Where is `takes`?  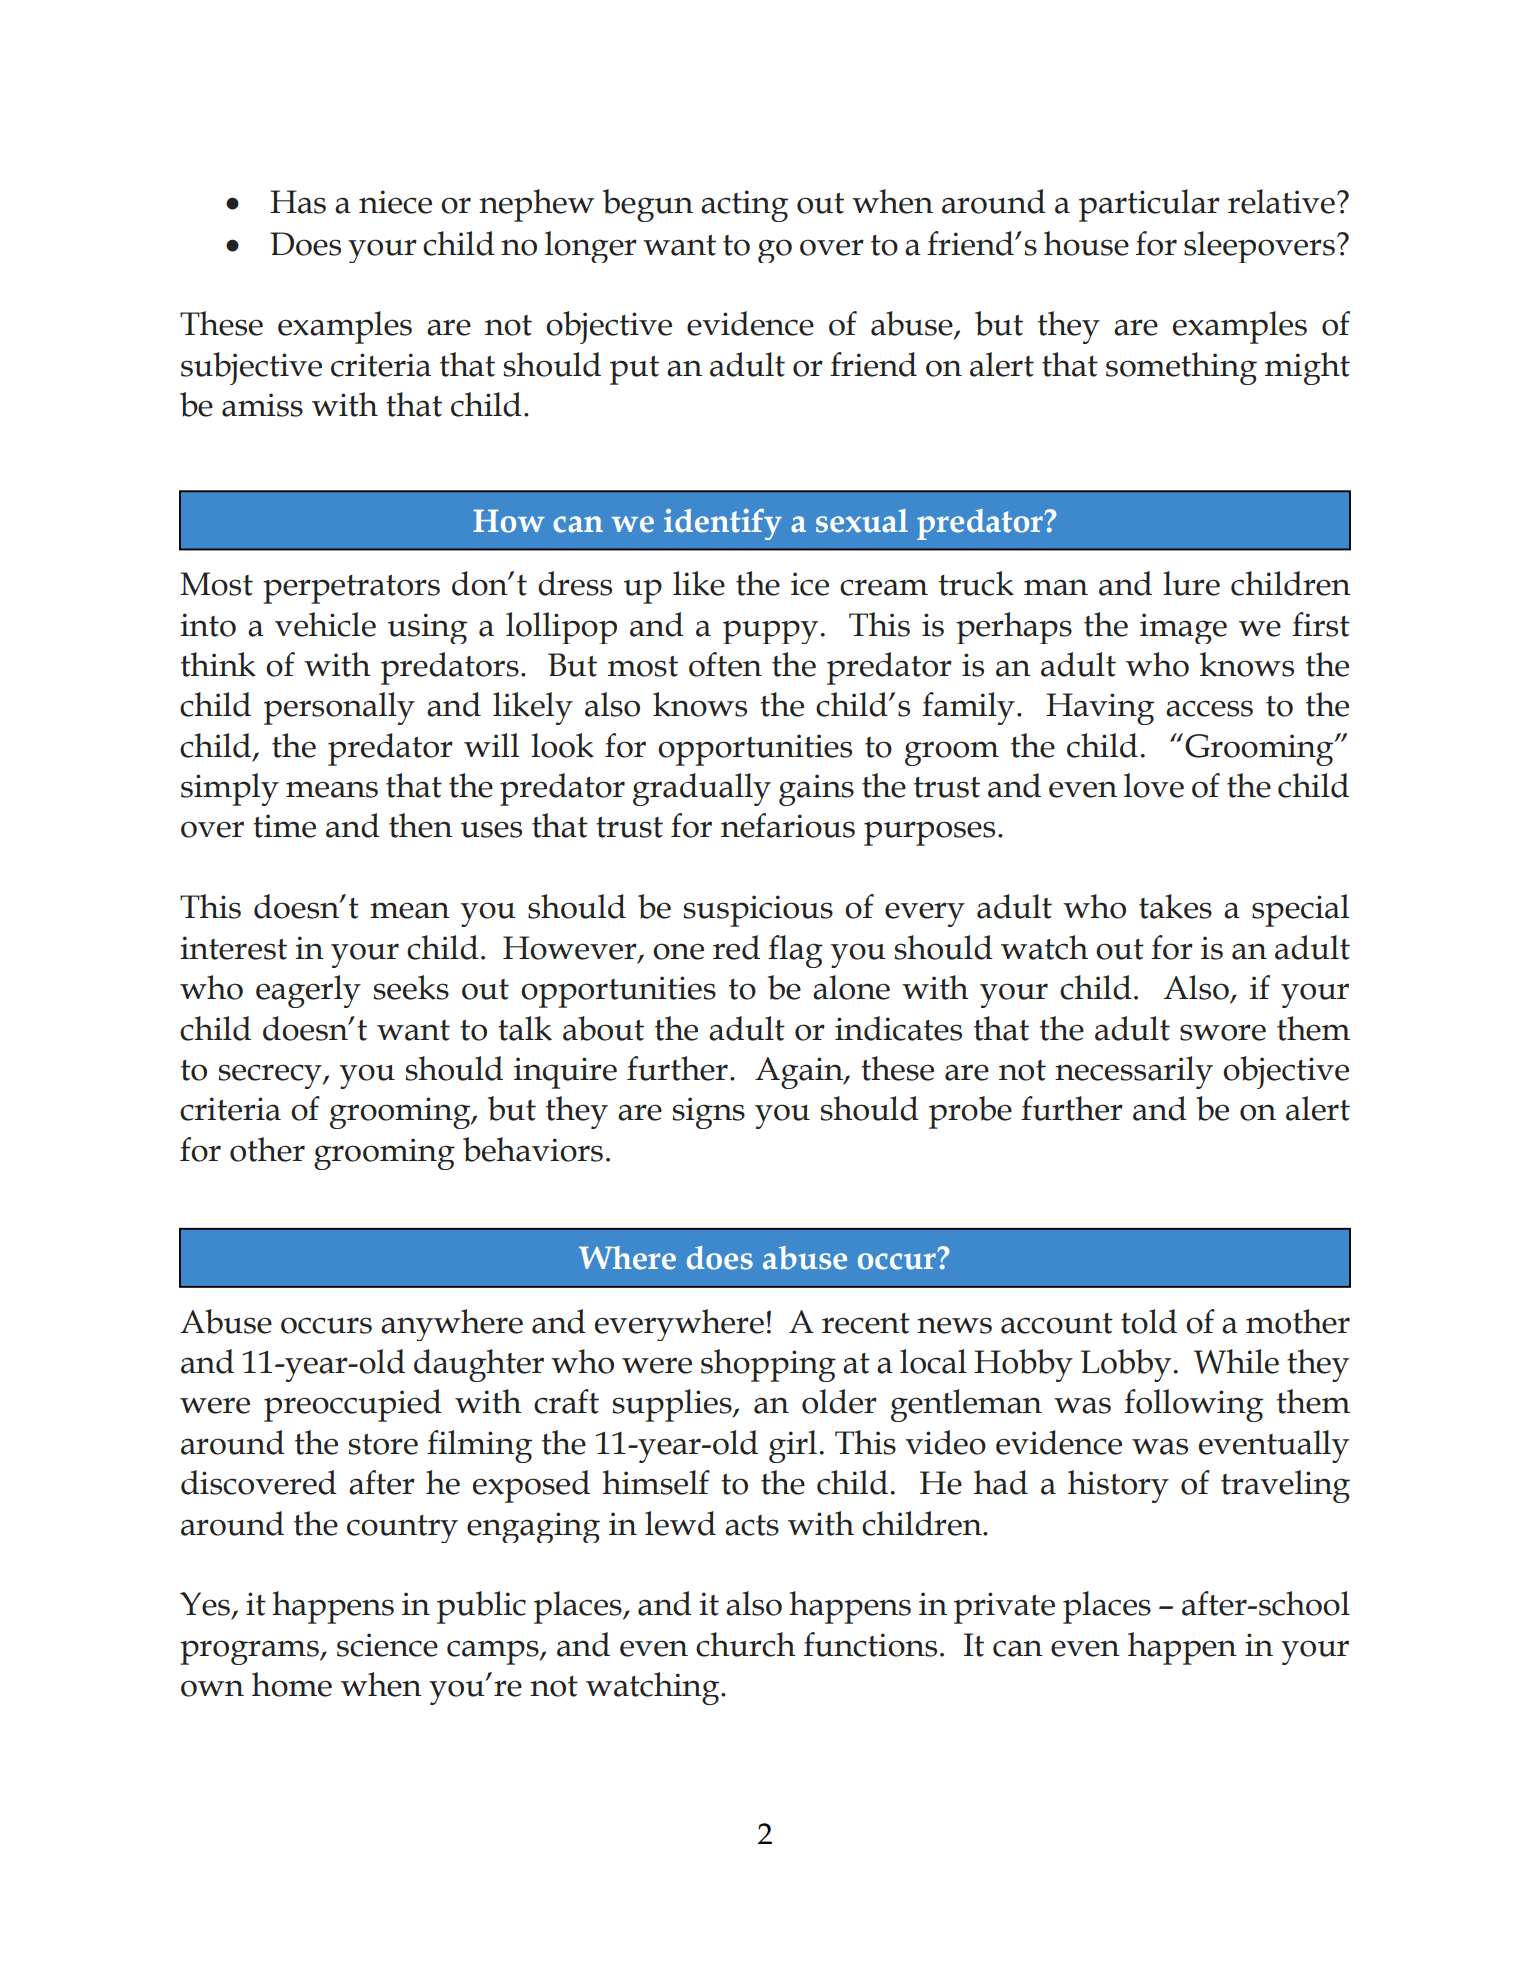 takes is located at coordinates (1175, 906).
